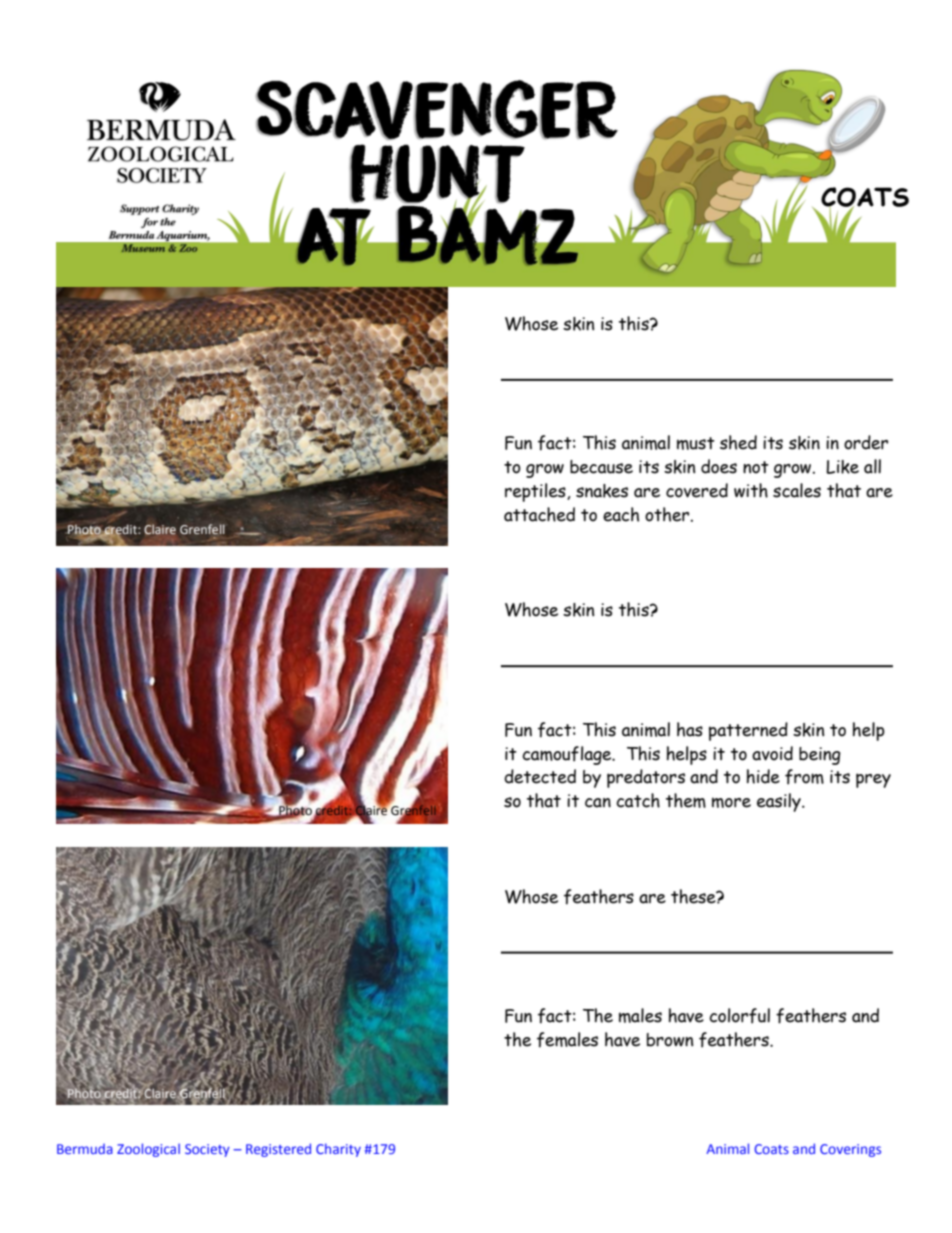  Describe the element at coordinates (540, 776) in the page. I see `detected` at that location.
